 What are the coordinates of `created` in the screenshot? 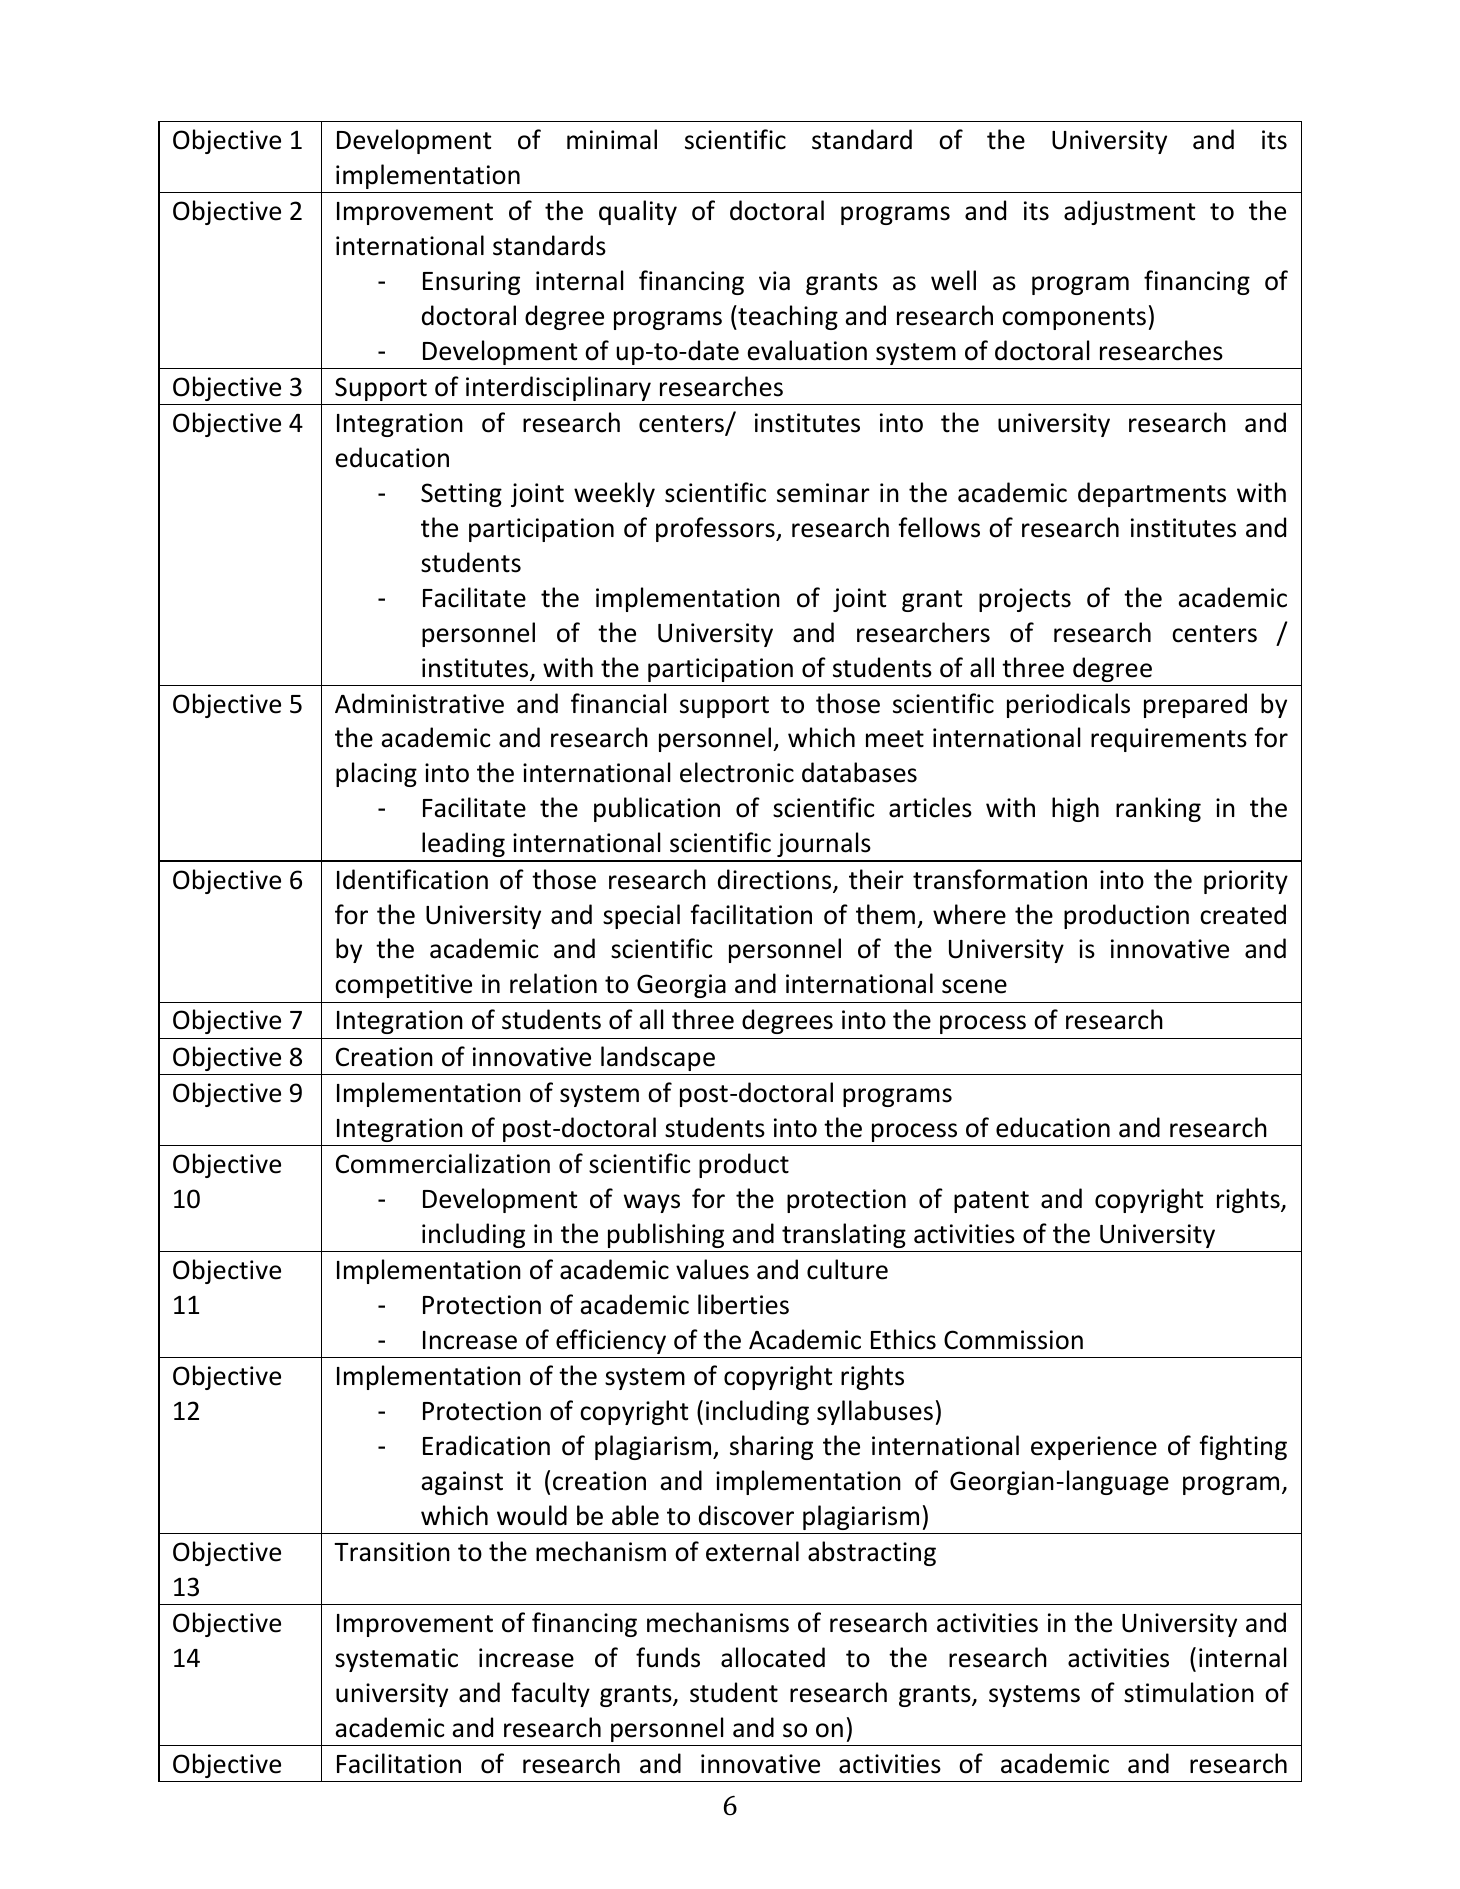 It's located at (1243, 914).
